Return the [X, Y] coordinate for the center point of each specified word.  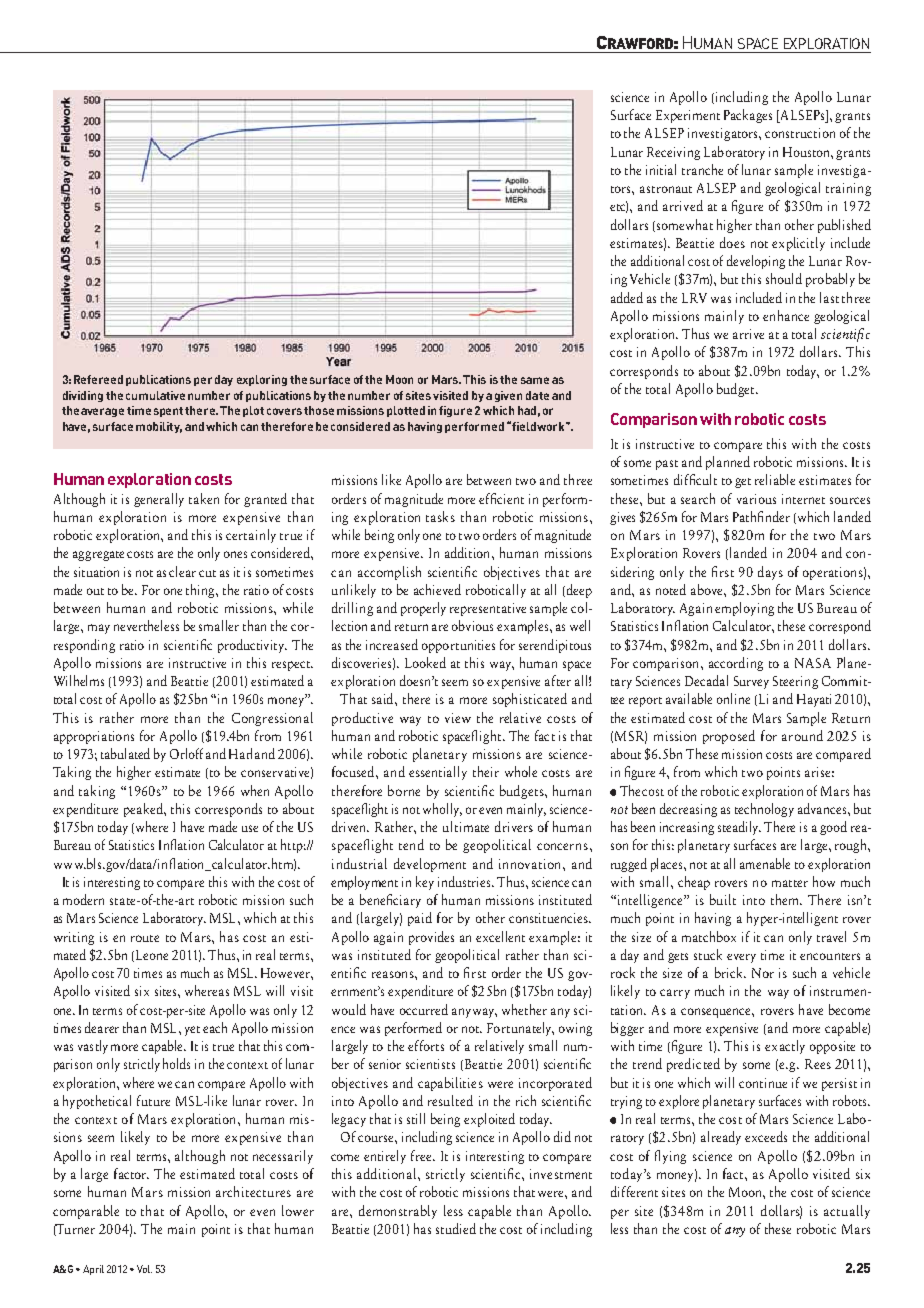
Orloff [186, 753]
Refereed [98, 379]
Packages [748, 116]
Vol [144, 1269]
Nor [763, 973]
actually [847, 1212]
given [508, 396]
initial [661, 169]
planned [728, 463]
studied [456, 1228]
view [458, 718]
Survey [751, 682]
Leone [152, 955]
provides [431, 938]
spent [168, 412]
